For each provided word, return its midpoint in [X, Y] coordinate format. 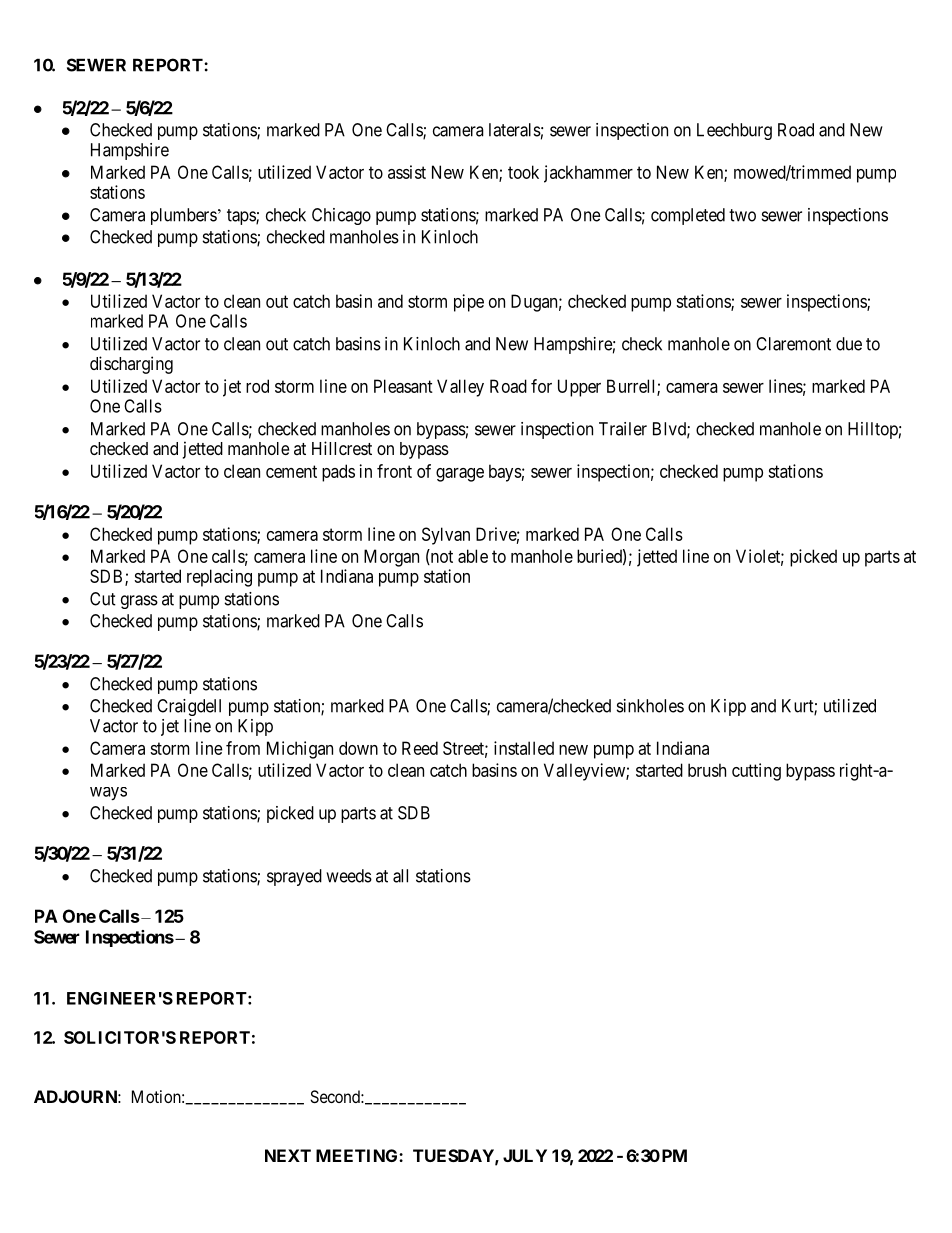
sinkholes [650, 706]
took [523, 172]
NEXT [288, 1155]
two [742, 215]
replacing [219, 578]
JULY [525, 1155]
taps [242, 217]
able [473, 556]
